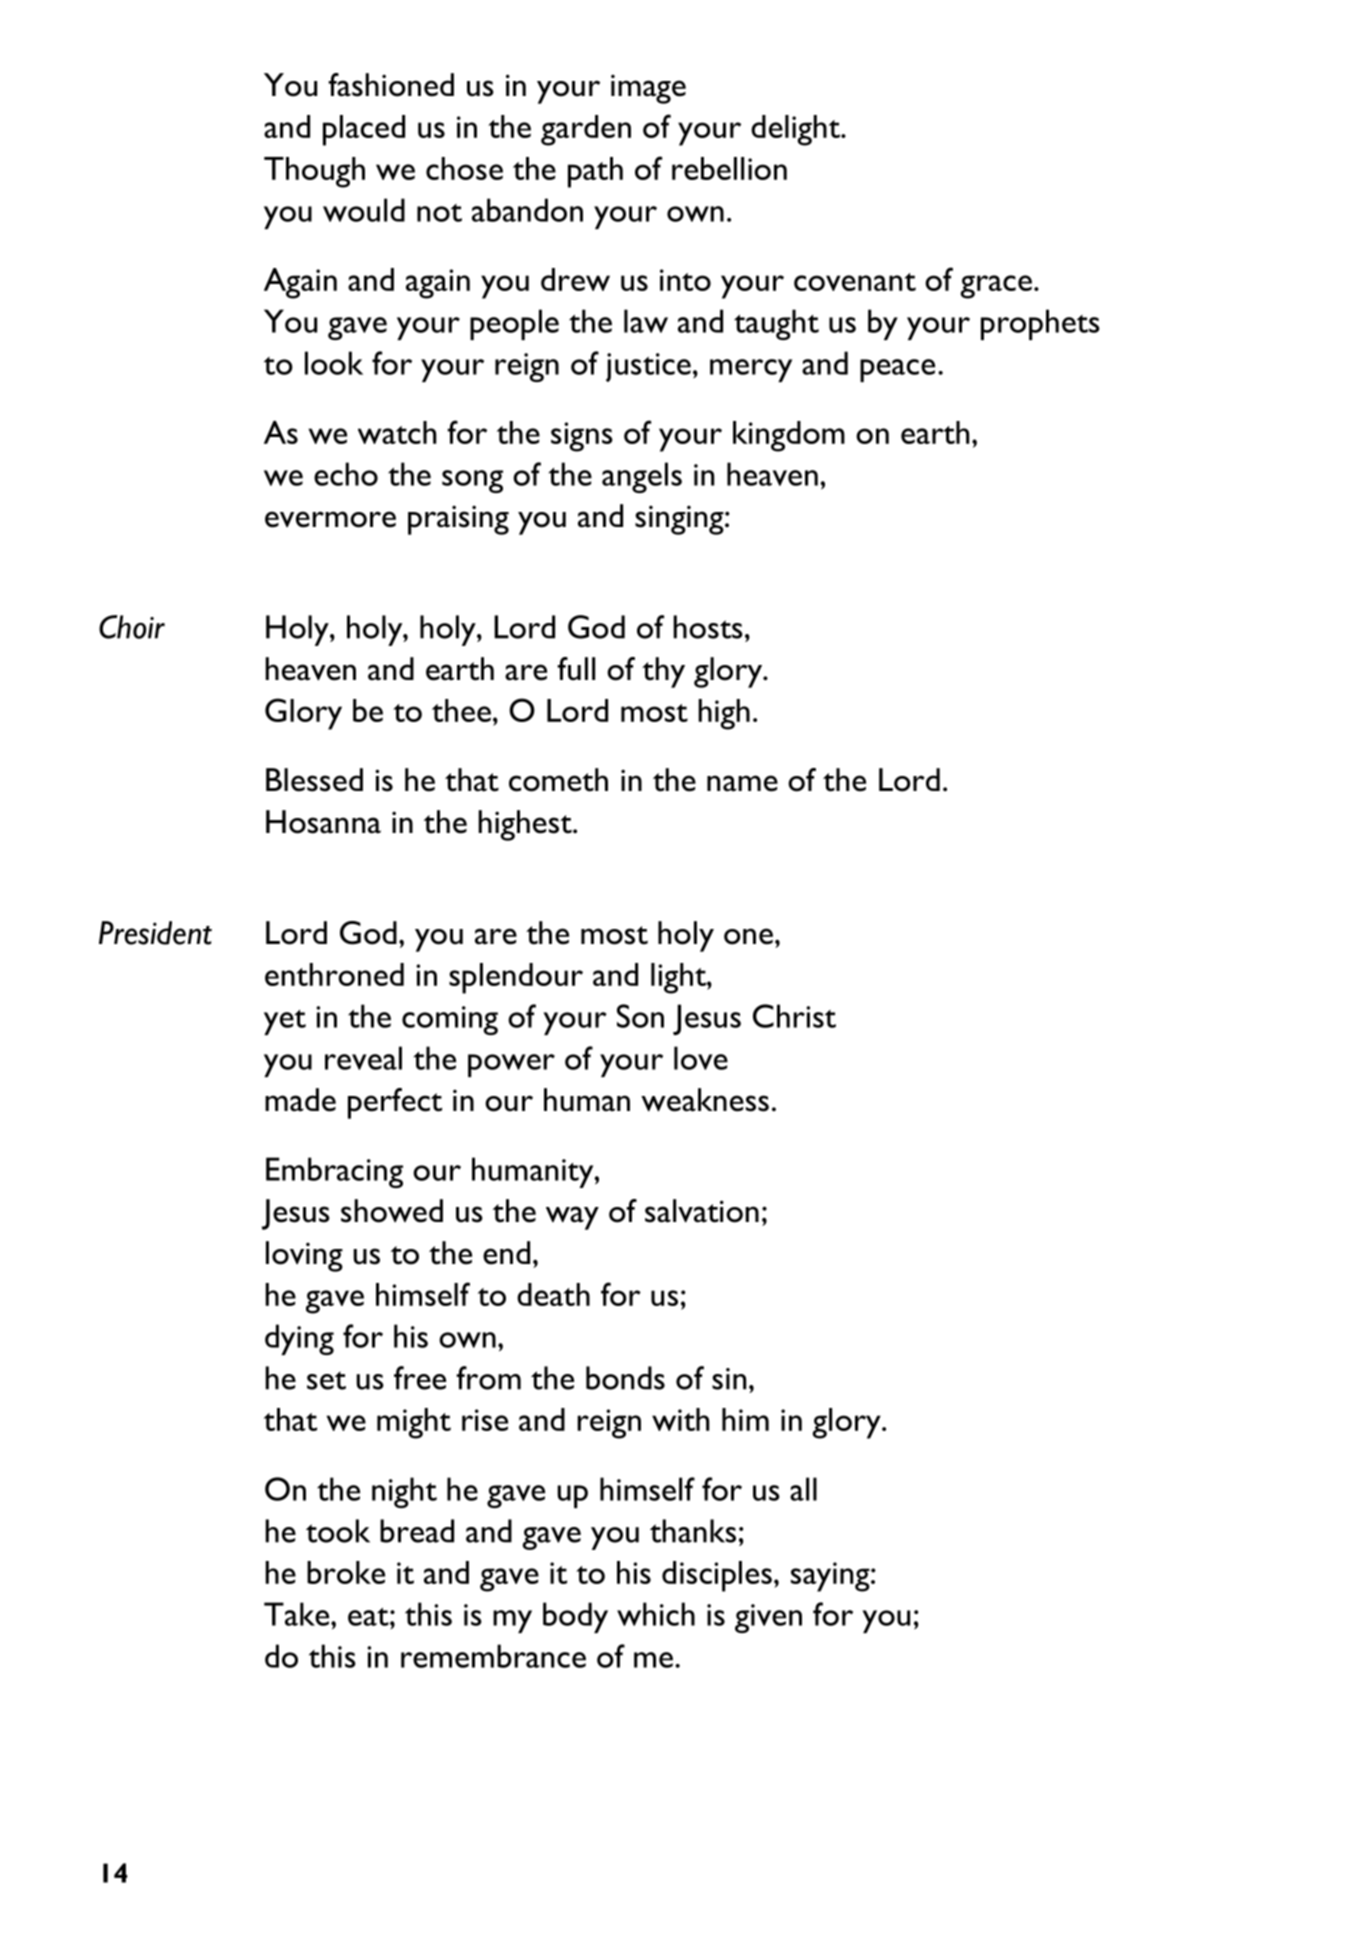 This screenshot has width=1370, height=1937. I want to click on loving, so click(304, 1256).
